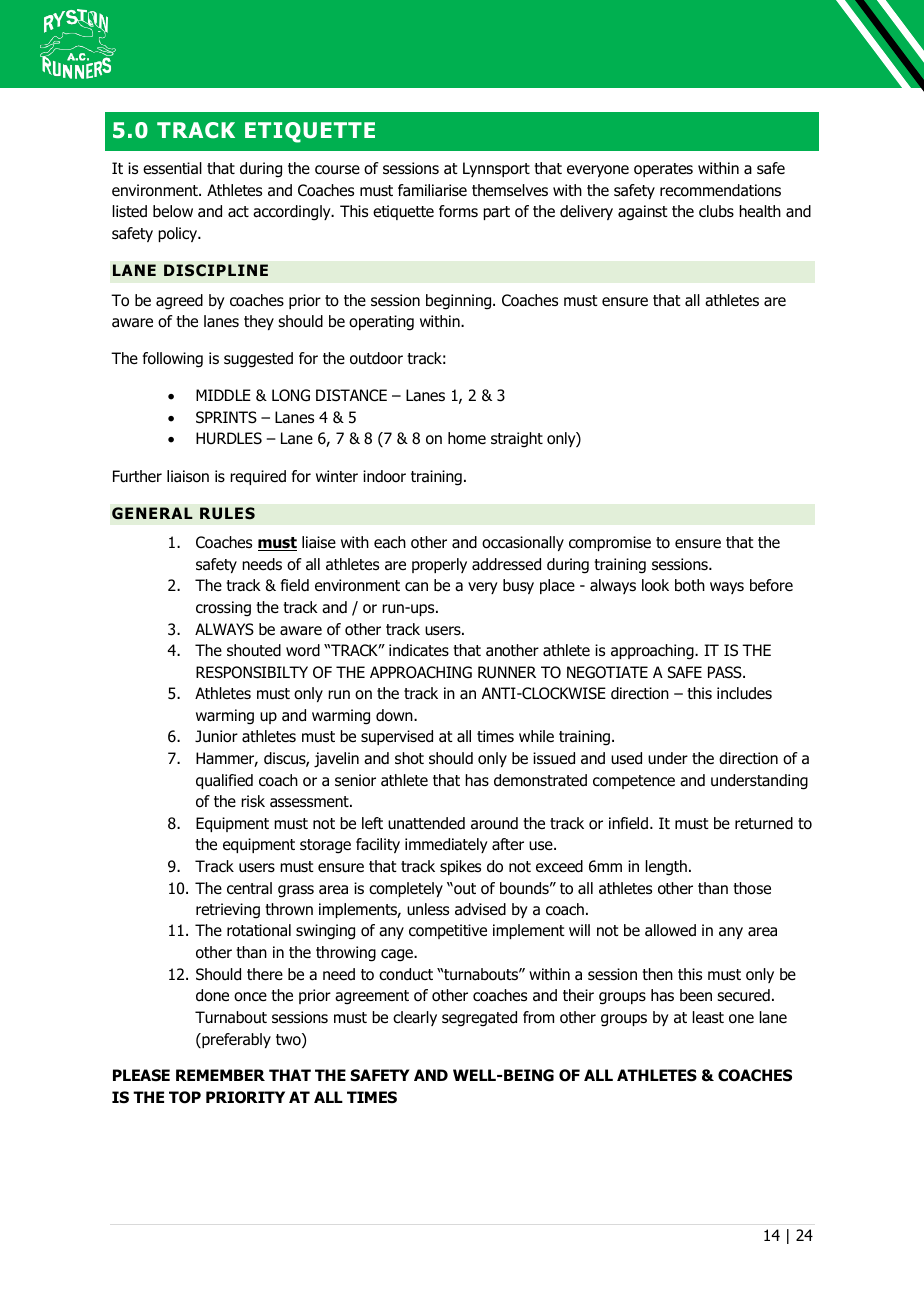 This image has height=1308, width=924. What do you see at coordinates (223, 609) in the image?
I see `crossing` at bounding box center [223, 609].
